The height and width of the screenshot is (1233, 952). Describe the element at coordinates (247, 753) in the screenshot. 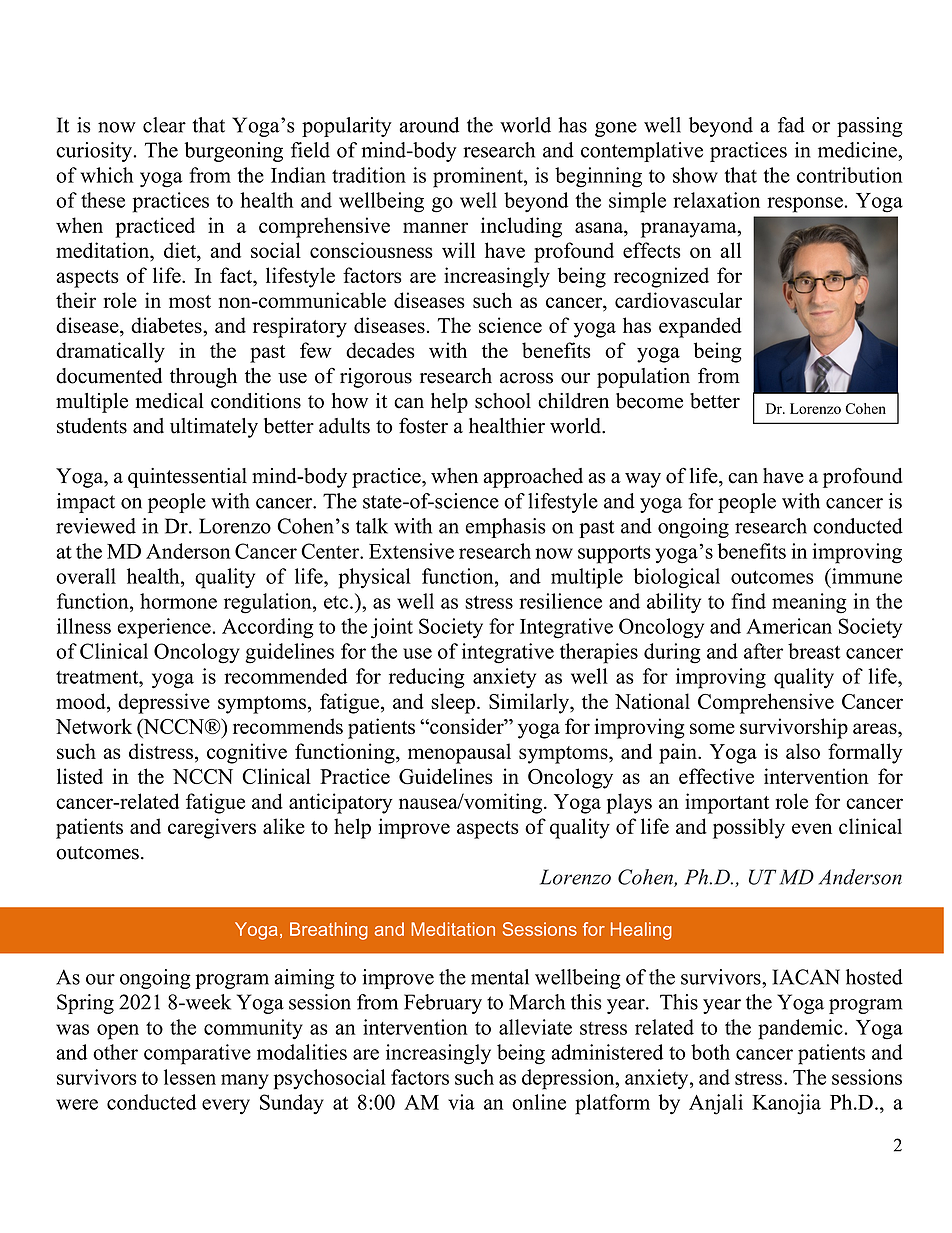

I see `cognitive` at that location.
